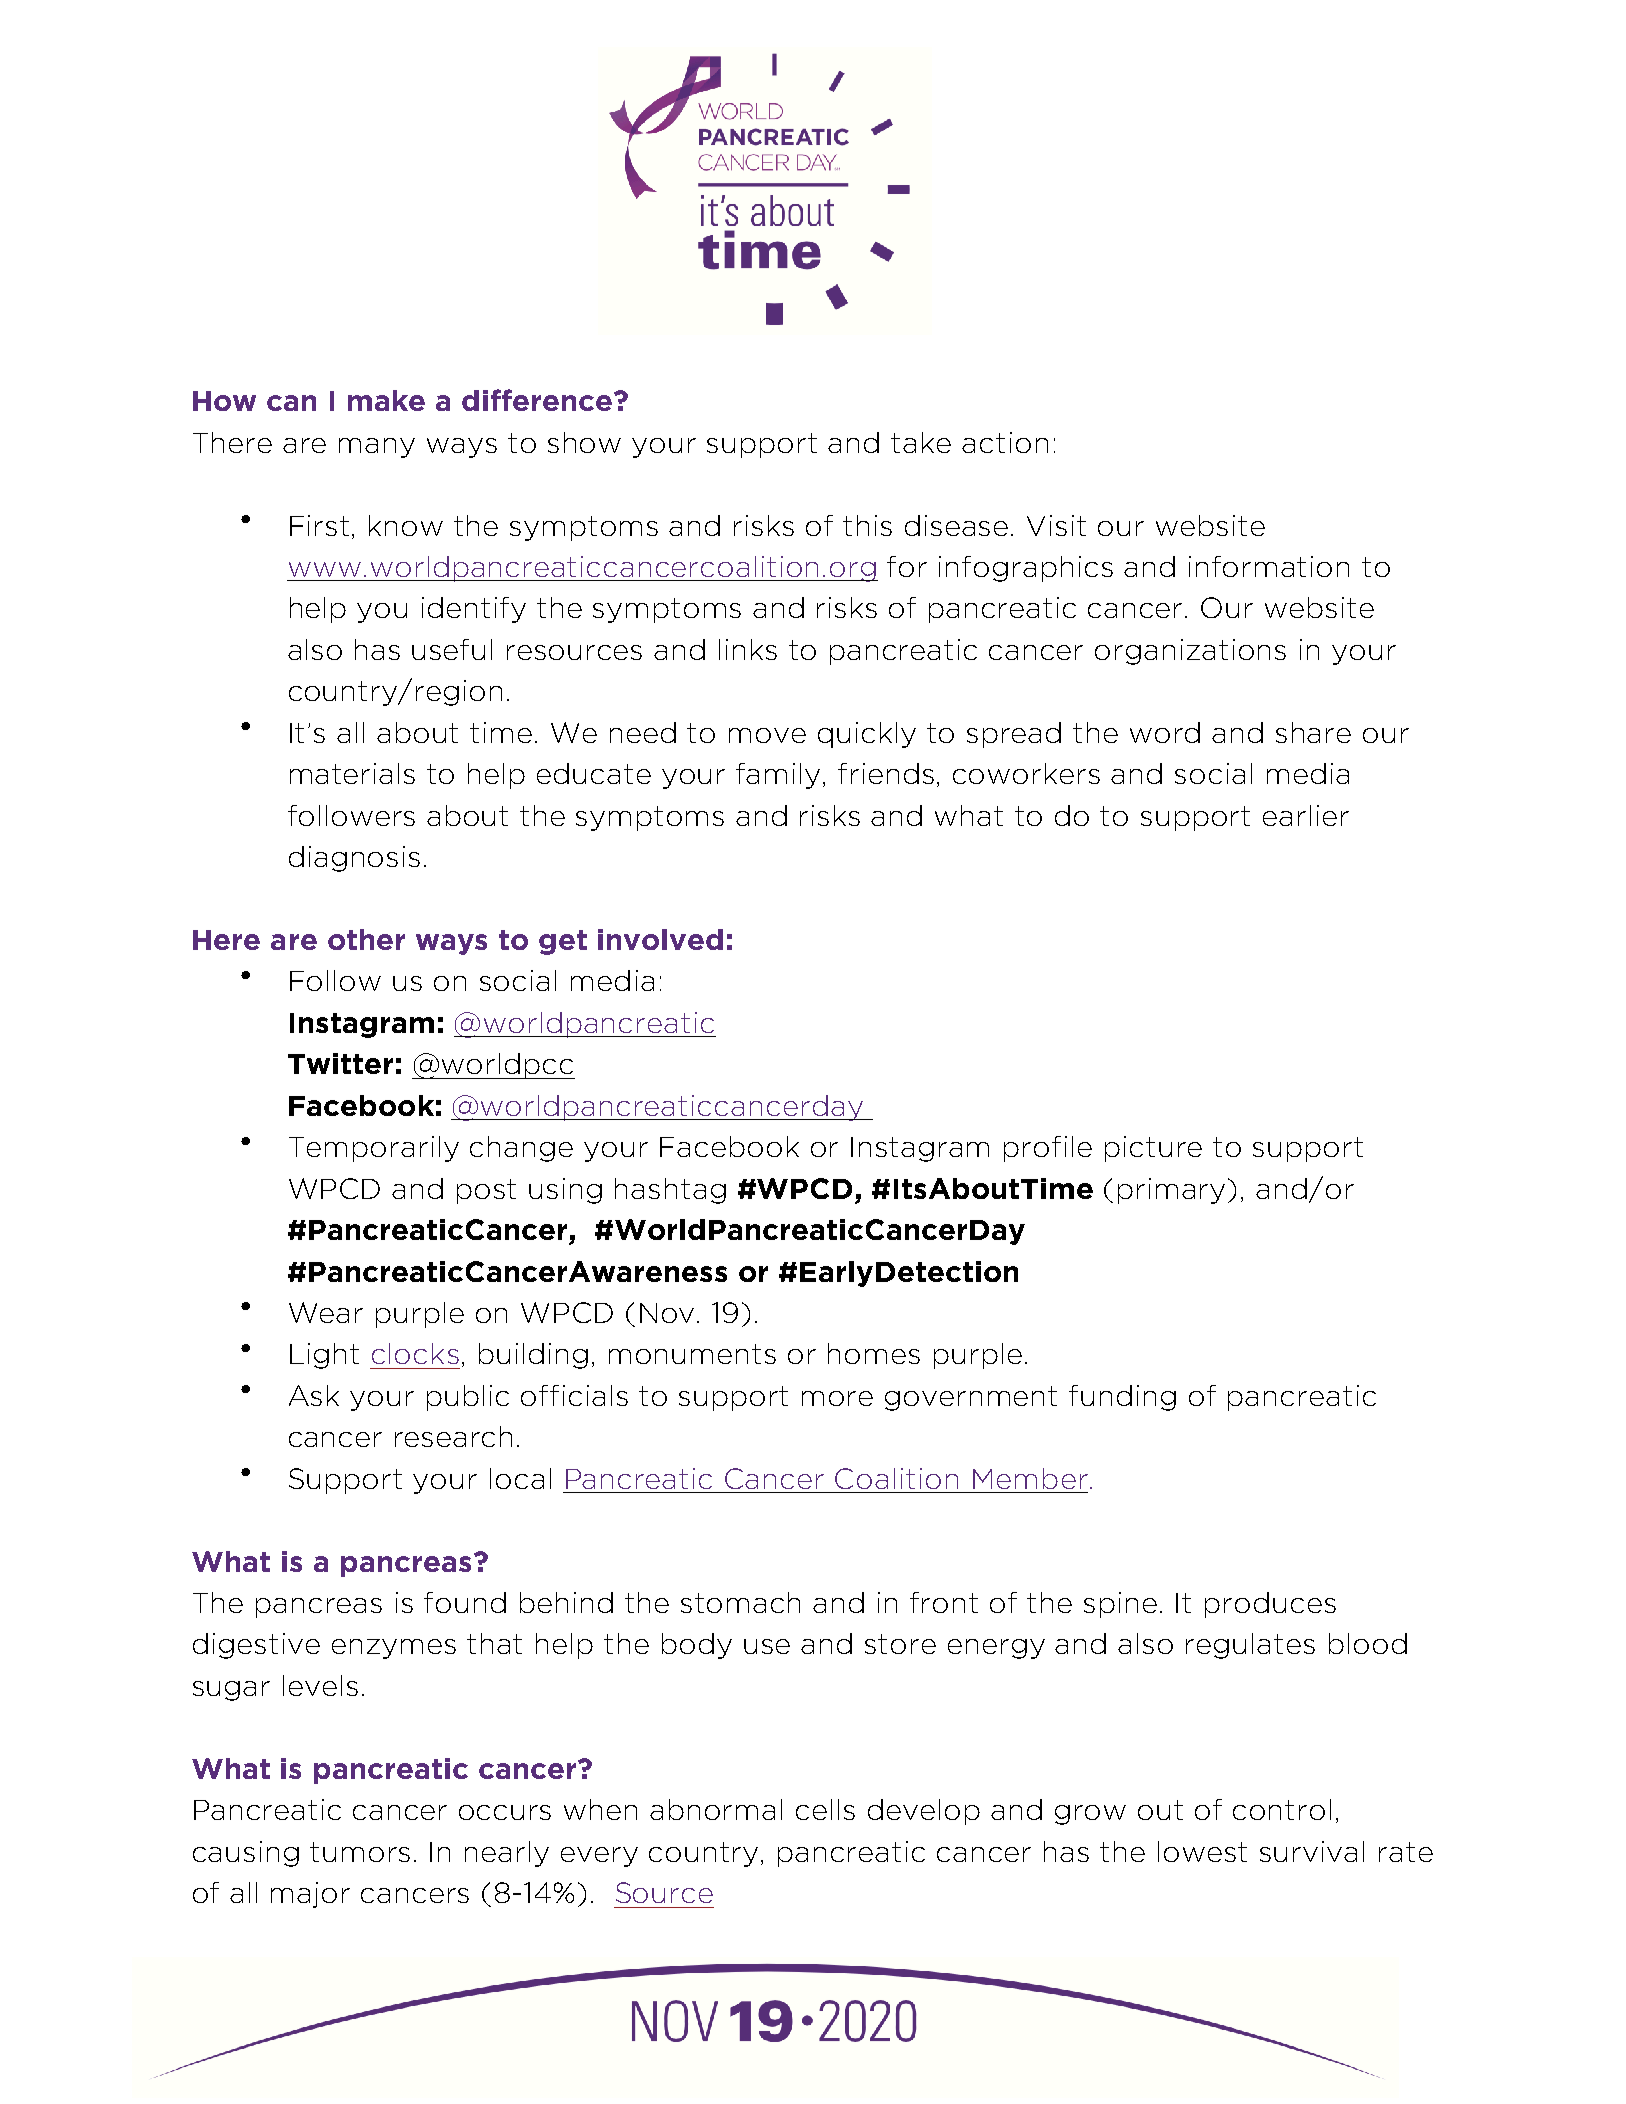 The image size is (1626, 2104). What do you see at coordinates (377, 448) in the screenshot?
I see `many` at bounding box center [377, 448].
